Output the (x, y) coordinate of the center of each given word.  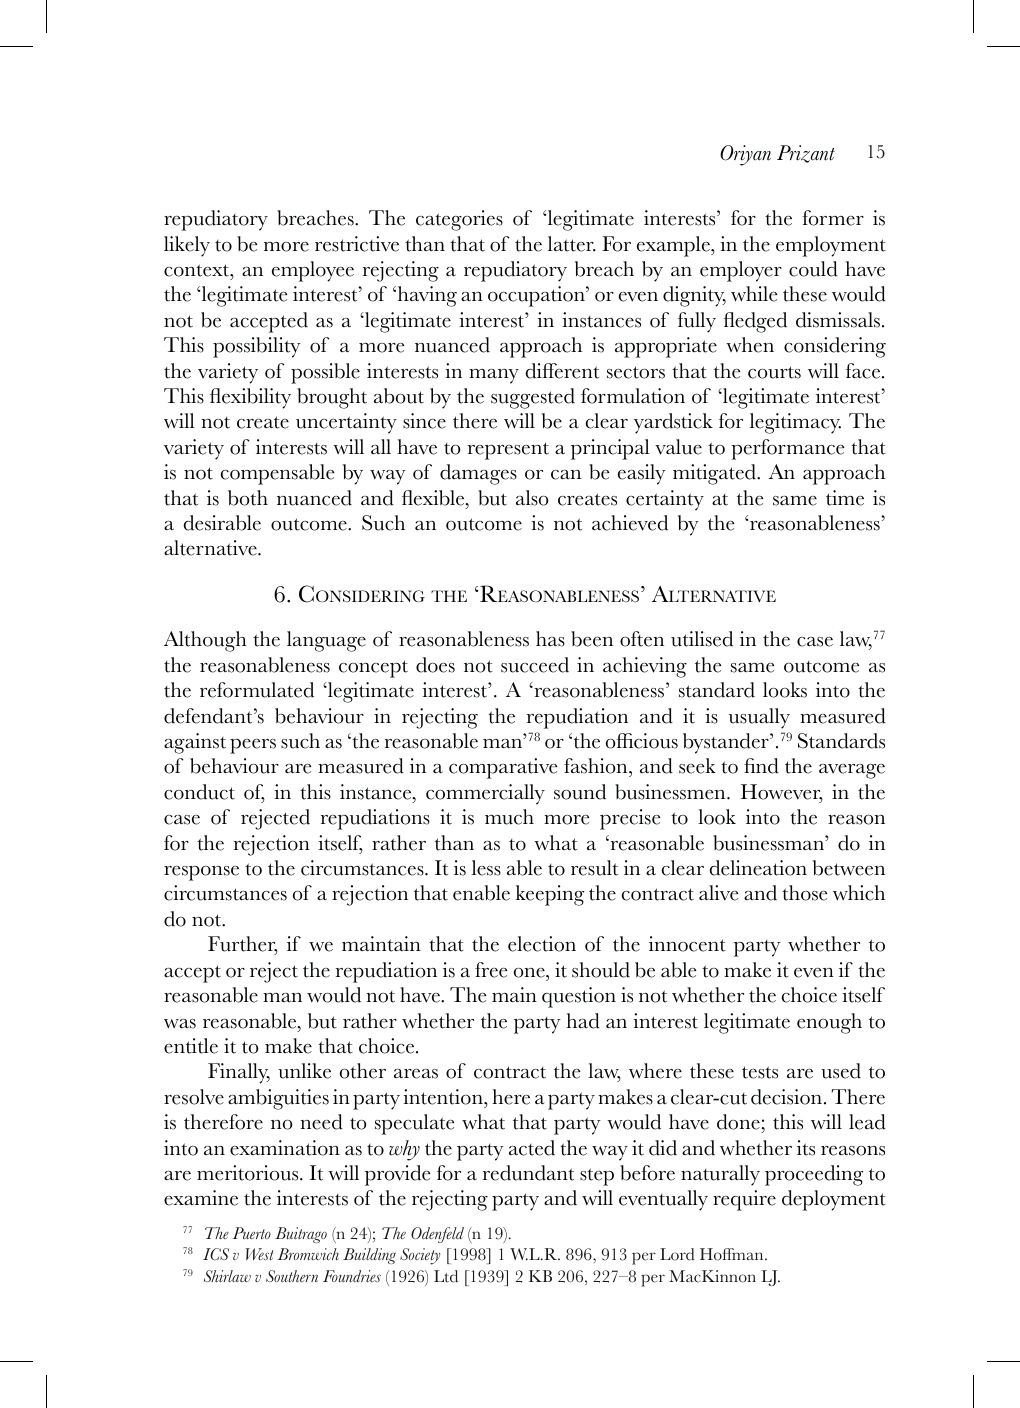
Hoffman (733, 1254)
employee (313, 271)
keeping (549, 895)
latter (572, 244)
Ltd (446, 1276)
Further (243, 945)
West (260, 1254)
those (804, 893)
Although (205, 641)
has (550, 639)
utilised (702, 639)
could (813, 269)
